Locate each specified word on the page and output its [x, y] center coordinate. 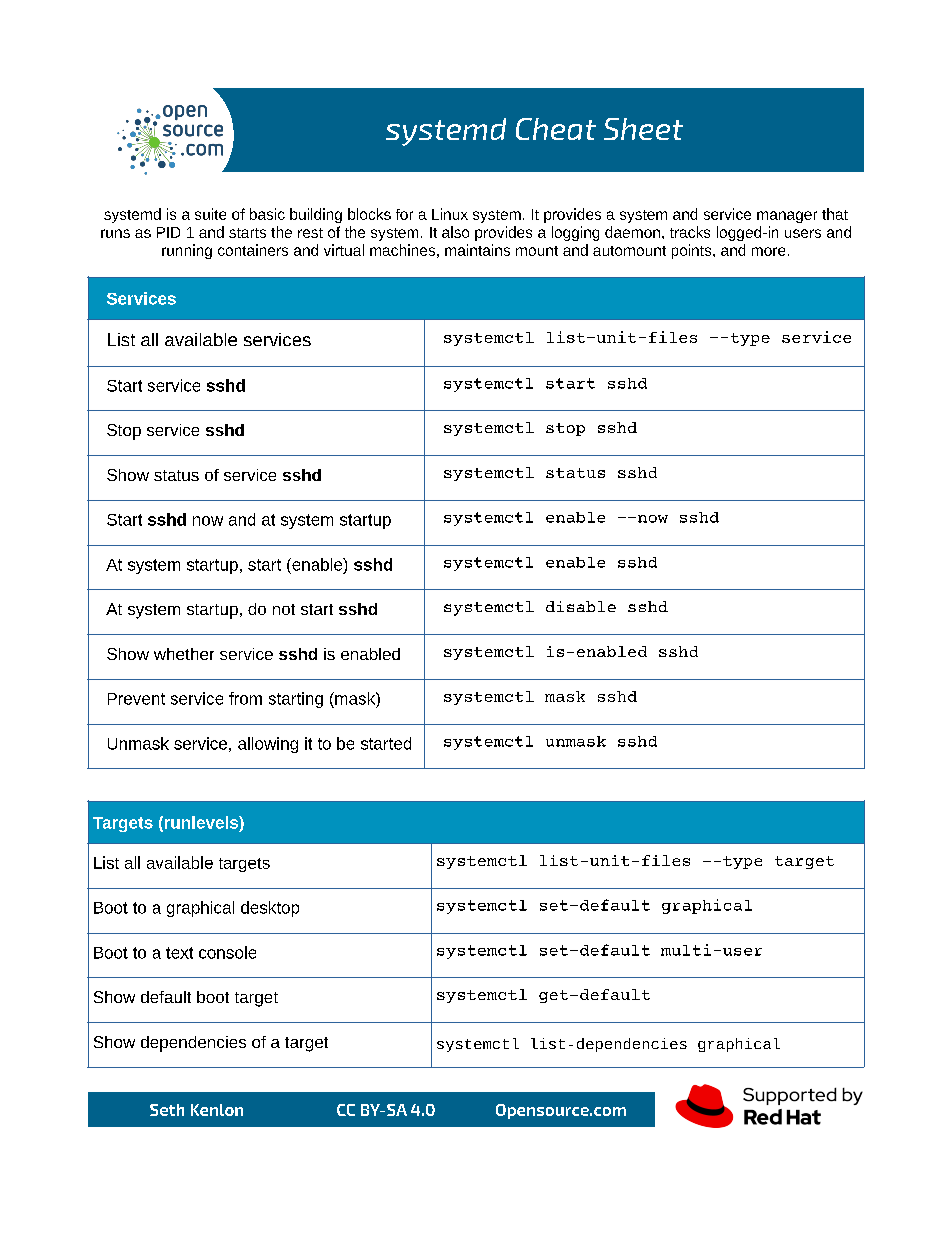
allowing [268, 745]
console [227, 952]
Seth [167, 1110]
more [768, 251]
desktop [270, 909]
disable [581, 606]
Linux [450, 214]
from [245, 698]
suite [210, 214]
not [284, 609]
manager [787, 217]
